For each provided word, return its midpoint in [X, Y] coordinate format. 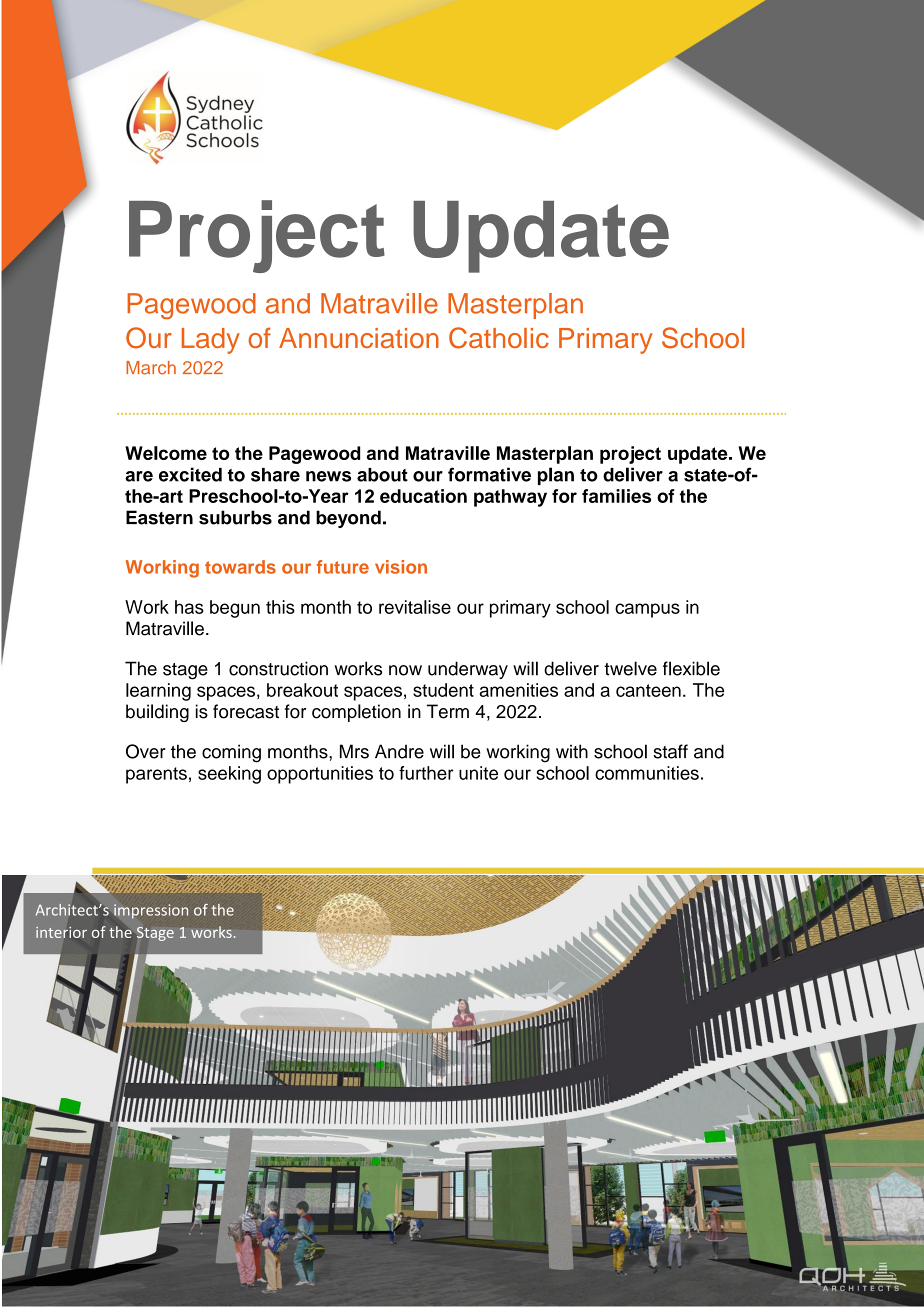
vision [401, 567]
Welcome [166, 453]
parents [156, 775]
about [382, 475]
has [189, 607]
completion [356, 713]
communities [647, 773]
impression [151, 911]
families [616, 496]
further [426, 773]
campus [647, 610]
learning [158, 692]
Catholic [499, 338]
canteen [648, 690]
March [151, 368]
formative [489, 474]
